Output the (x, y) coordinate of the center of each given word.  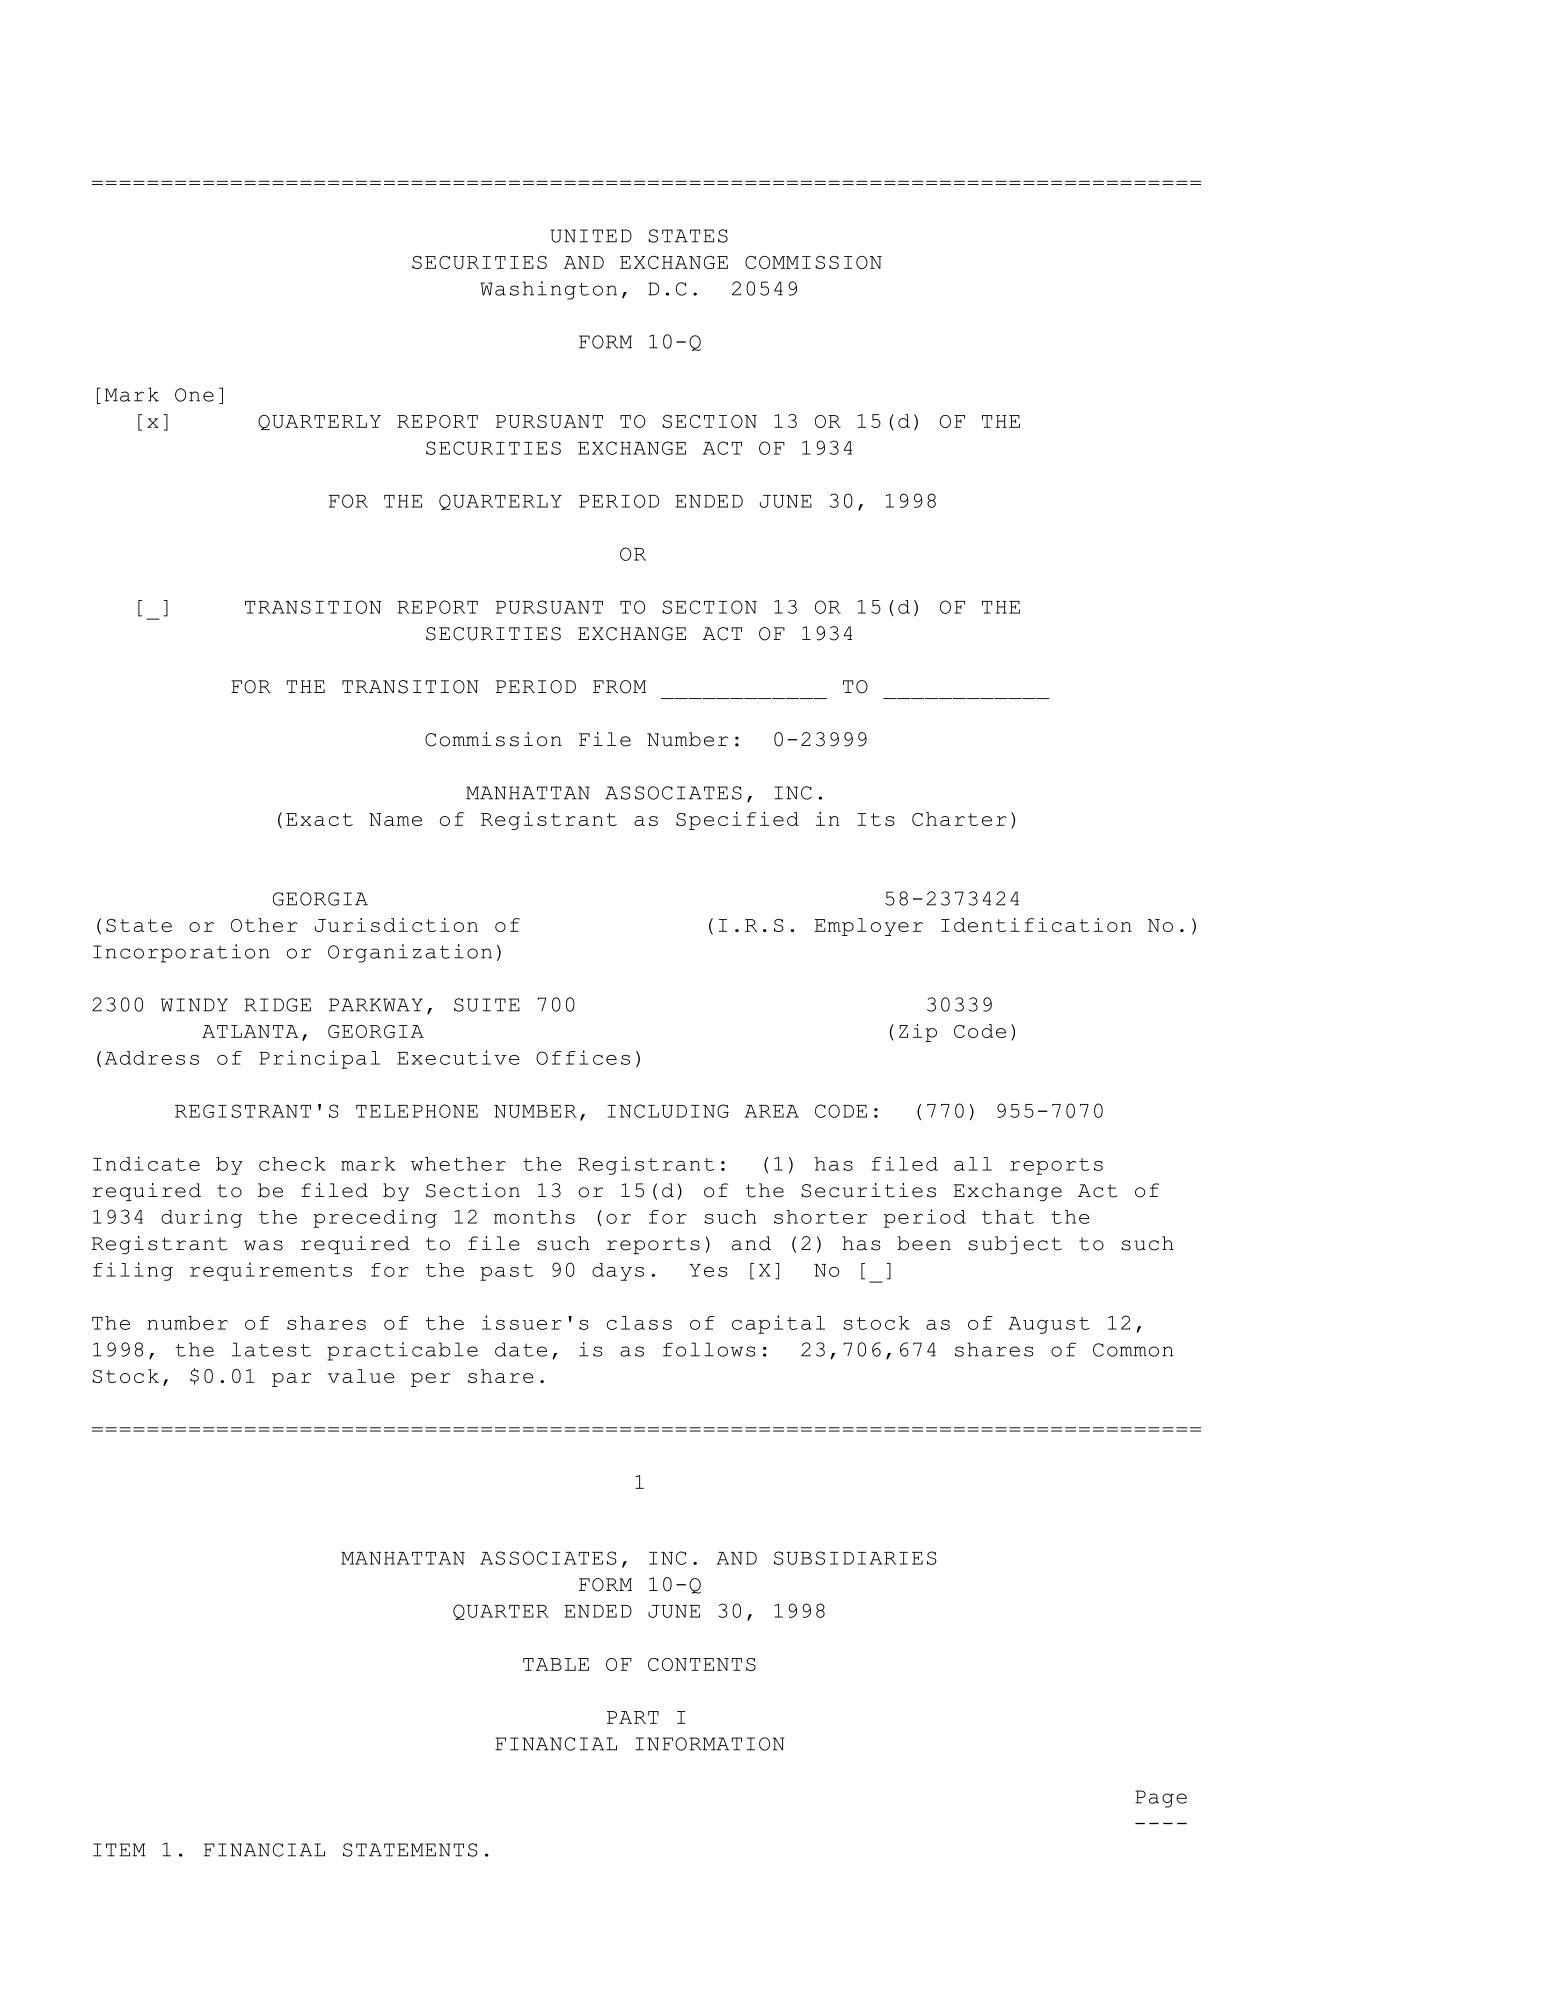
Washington (548, 290)
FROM (619, 687)
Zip (918, 1033)
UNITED (591, 236)
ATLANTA (250, 1031)
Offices (583, 1057)
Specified (737, 820)
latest (271, 1349)
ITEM (119, 1850)
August (1049, 1325)
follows (709, 1349)
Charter (959, 819)
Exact (319, 819)
